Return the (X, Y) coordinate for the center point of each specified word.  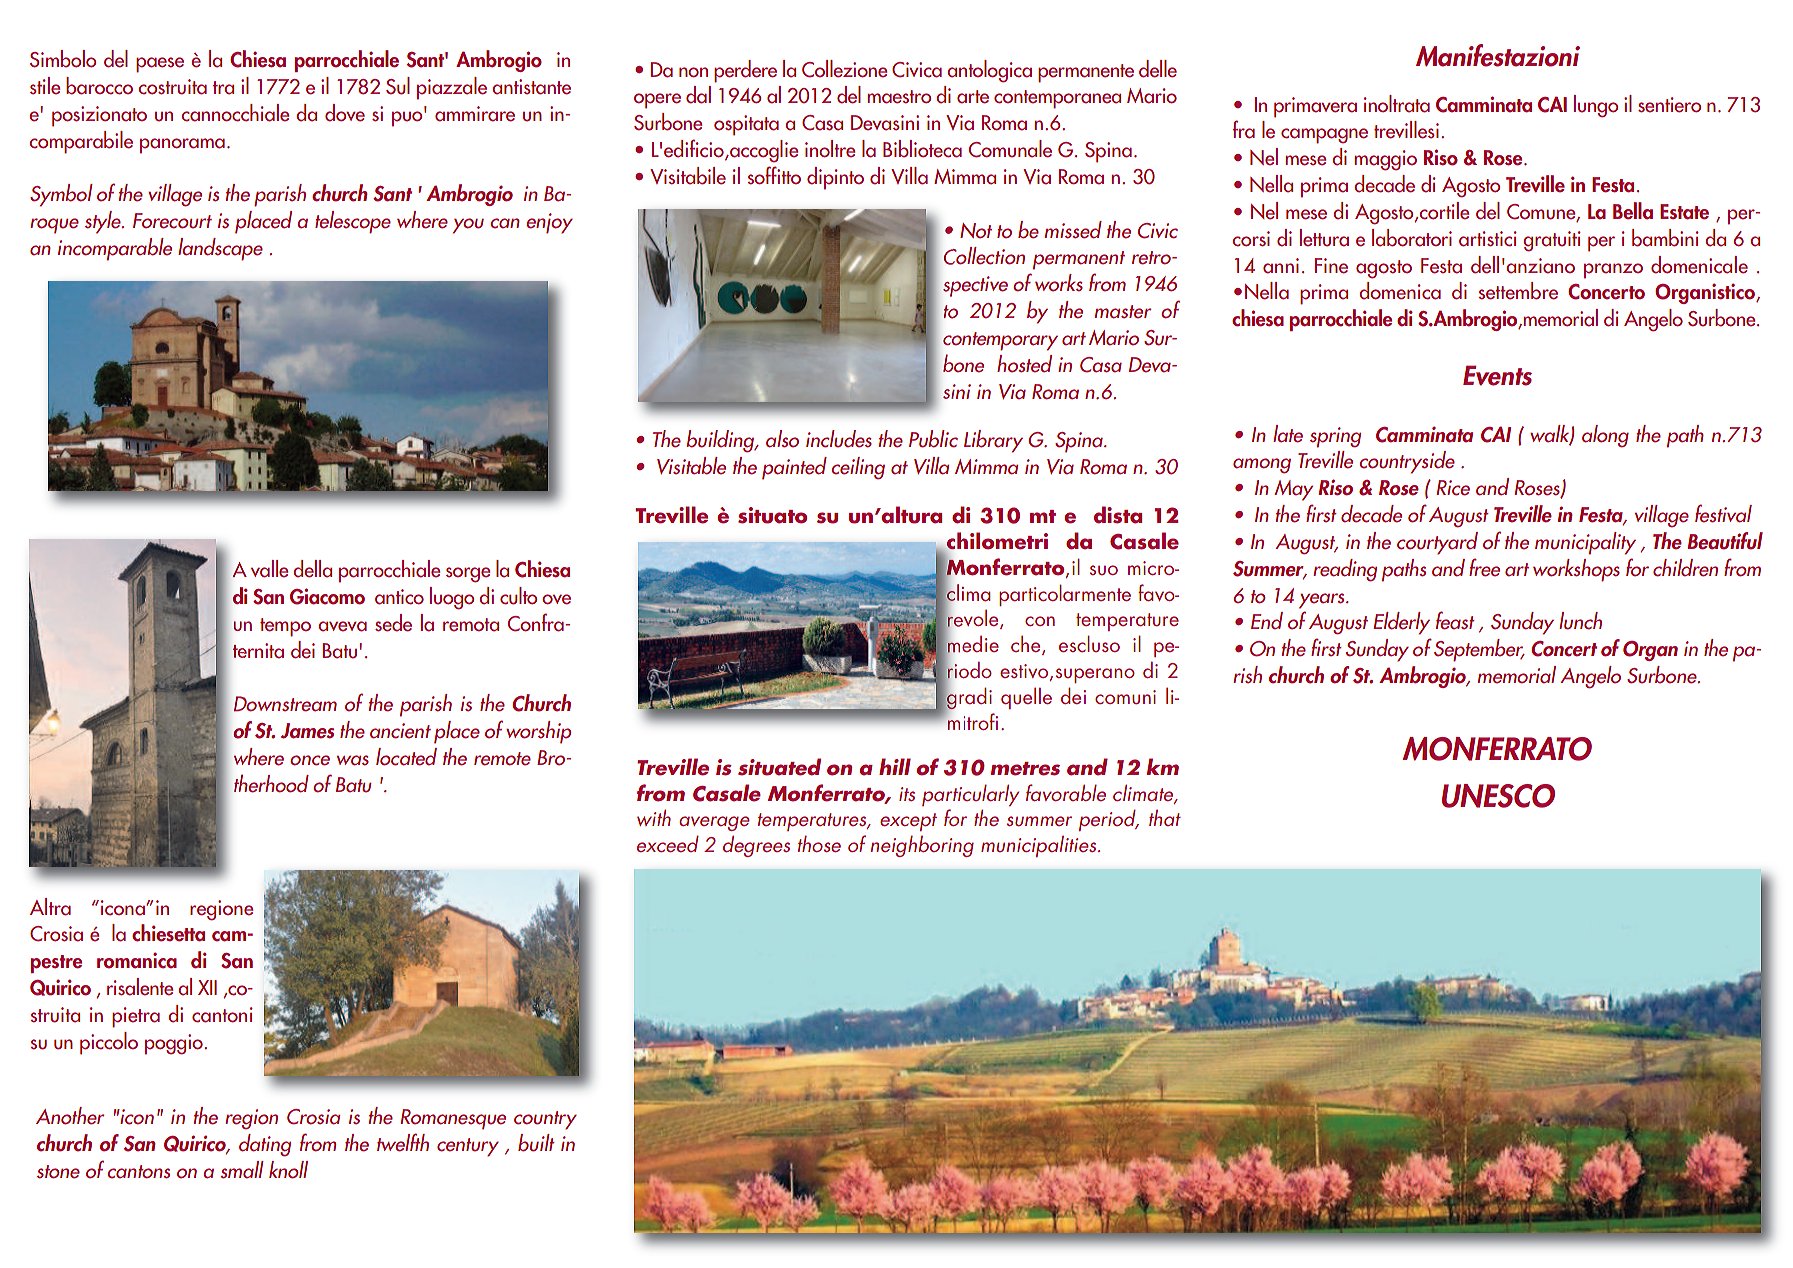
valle (269, 569)
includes (839, 439)
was (353, 760)
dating (265, 1145)
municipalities (1040, 846)
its (907, 794)
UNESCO (1498, 796)
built (536, 1143)
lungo (1596, 106)
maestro (899, 97)
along (1605, 436)
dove (345, 113)
